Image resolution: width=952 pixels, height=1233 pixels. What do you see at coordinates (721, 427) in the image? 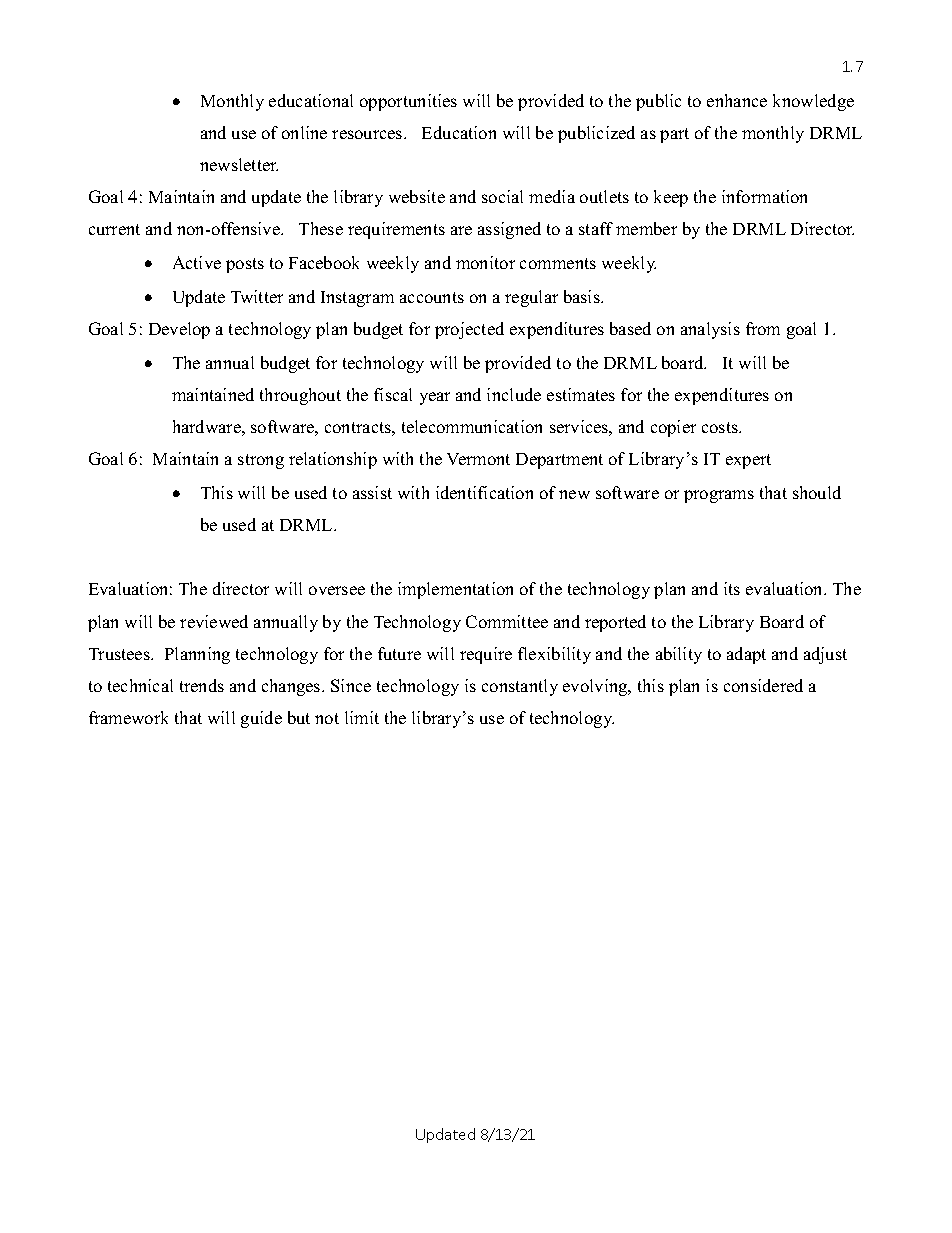
I see `costs` at bounding box center [721, 427].
